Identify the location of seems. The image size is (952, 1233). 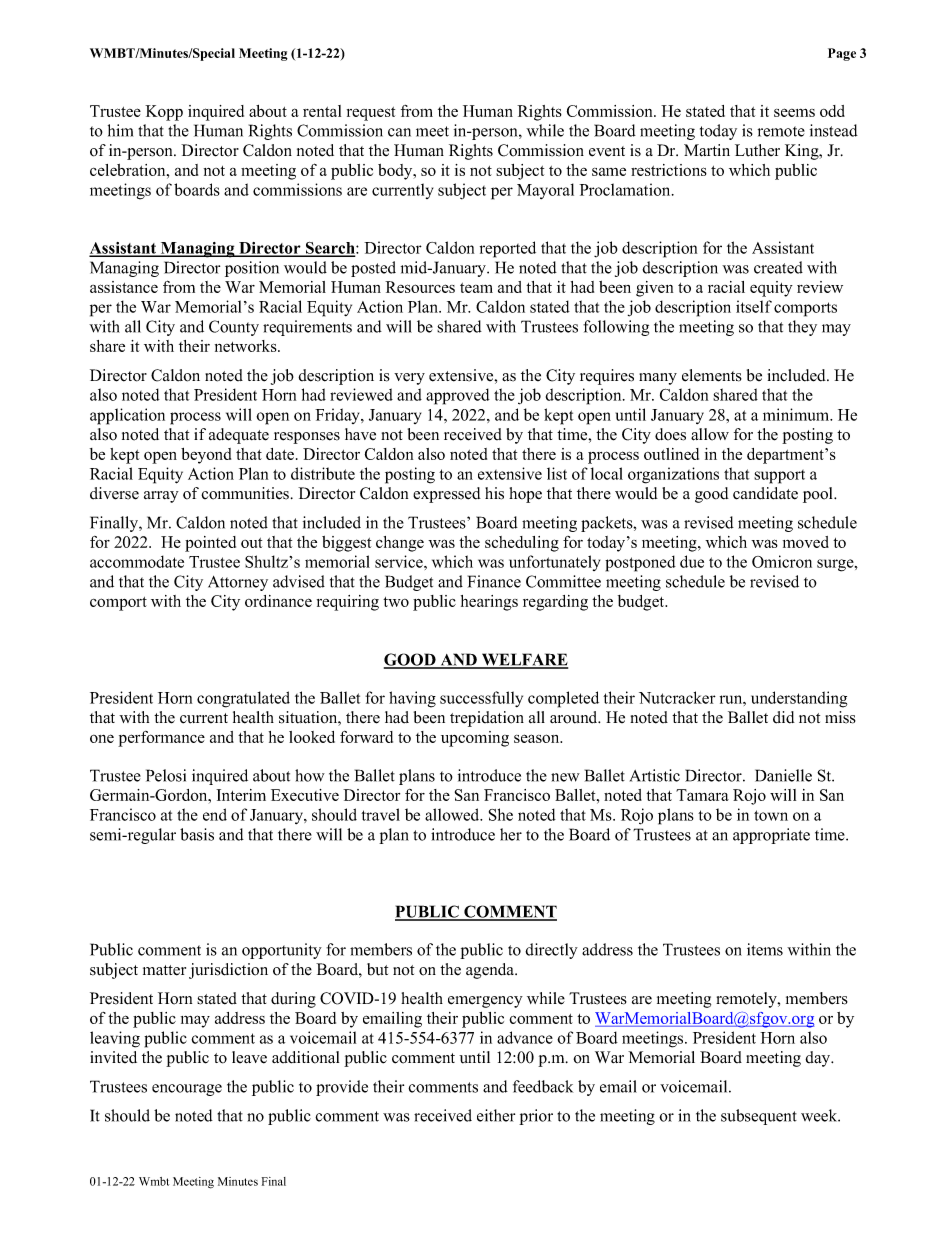
(794, 112).
